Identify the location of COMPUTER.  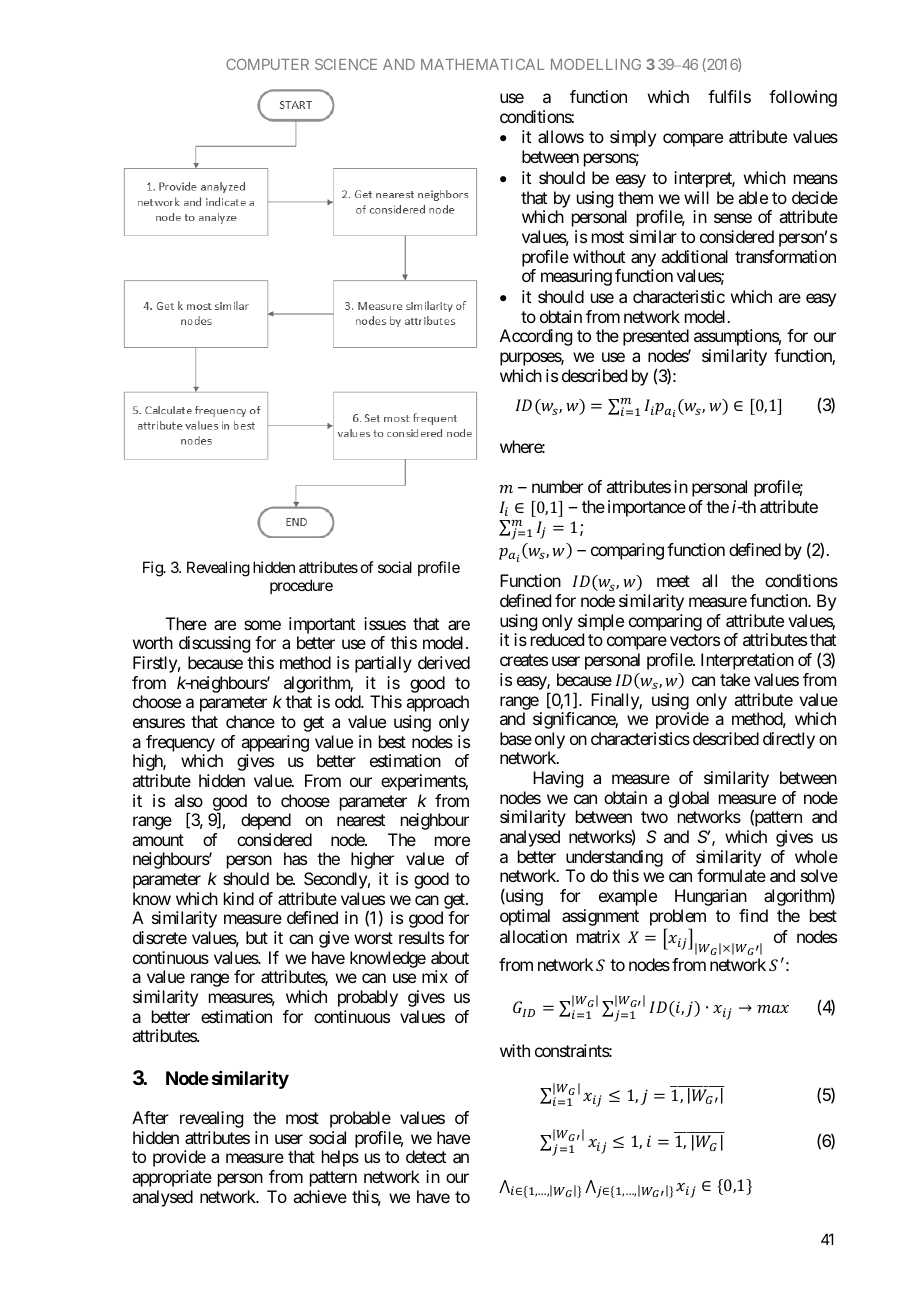
(267, 64).
